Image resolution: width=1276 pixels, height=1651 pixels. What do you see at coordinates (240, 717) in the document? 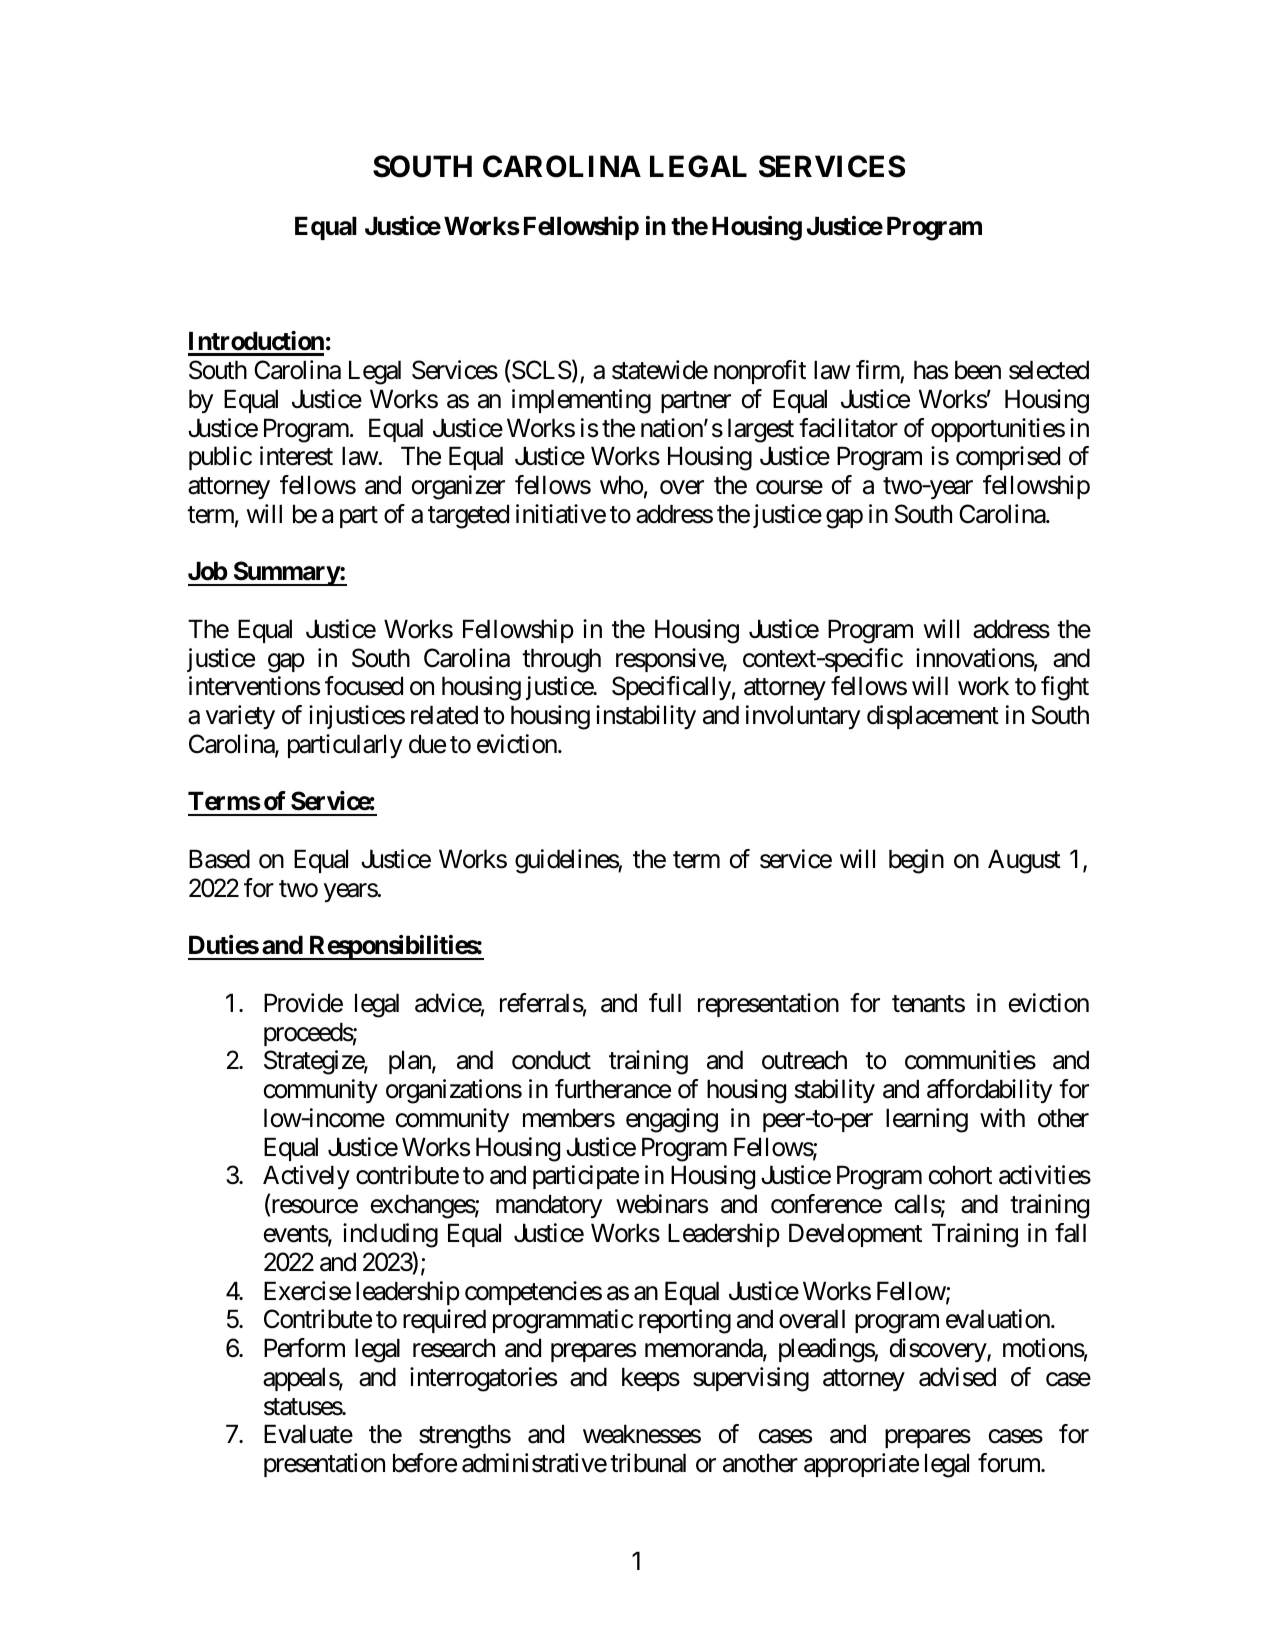
I see `variety` at bounding box center [240, 717].
